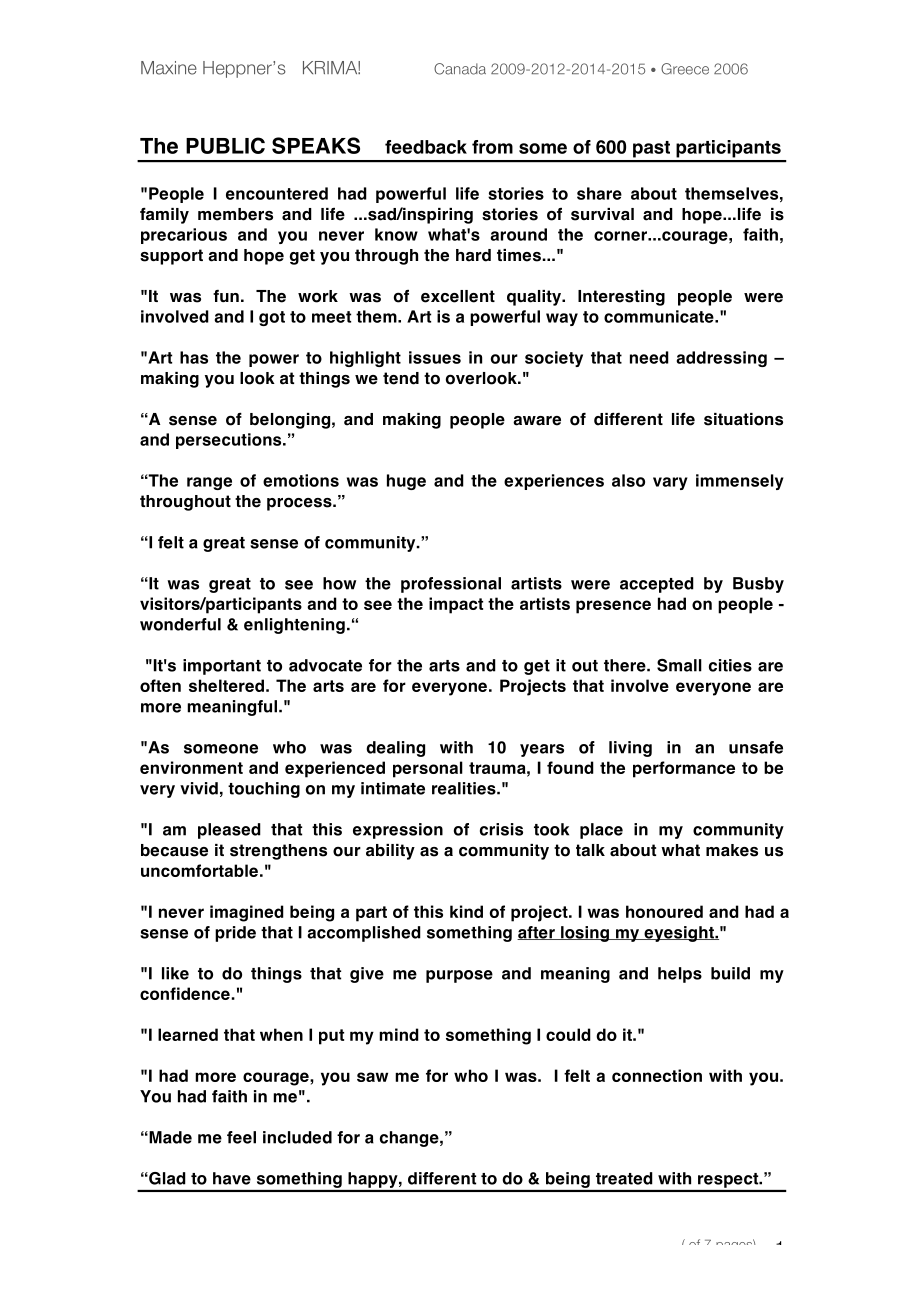 This screenshot has width=924, height=1308. What do you see at coordinates (406, 482) in the screenshot?
I see `huge` at bounding box center [406, 482].
